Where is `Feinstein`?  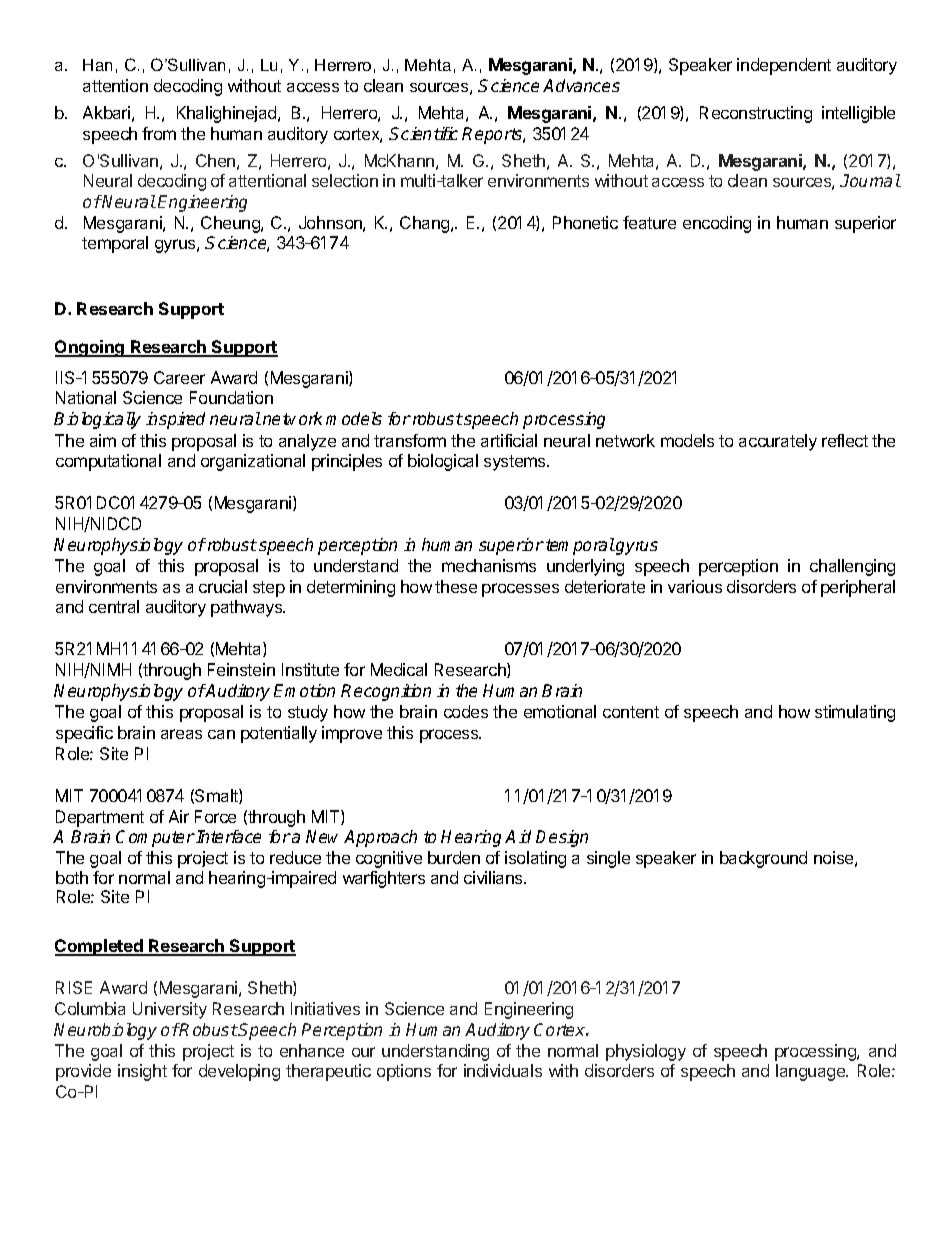 Feinstein is located at coordinates (241, 669).
